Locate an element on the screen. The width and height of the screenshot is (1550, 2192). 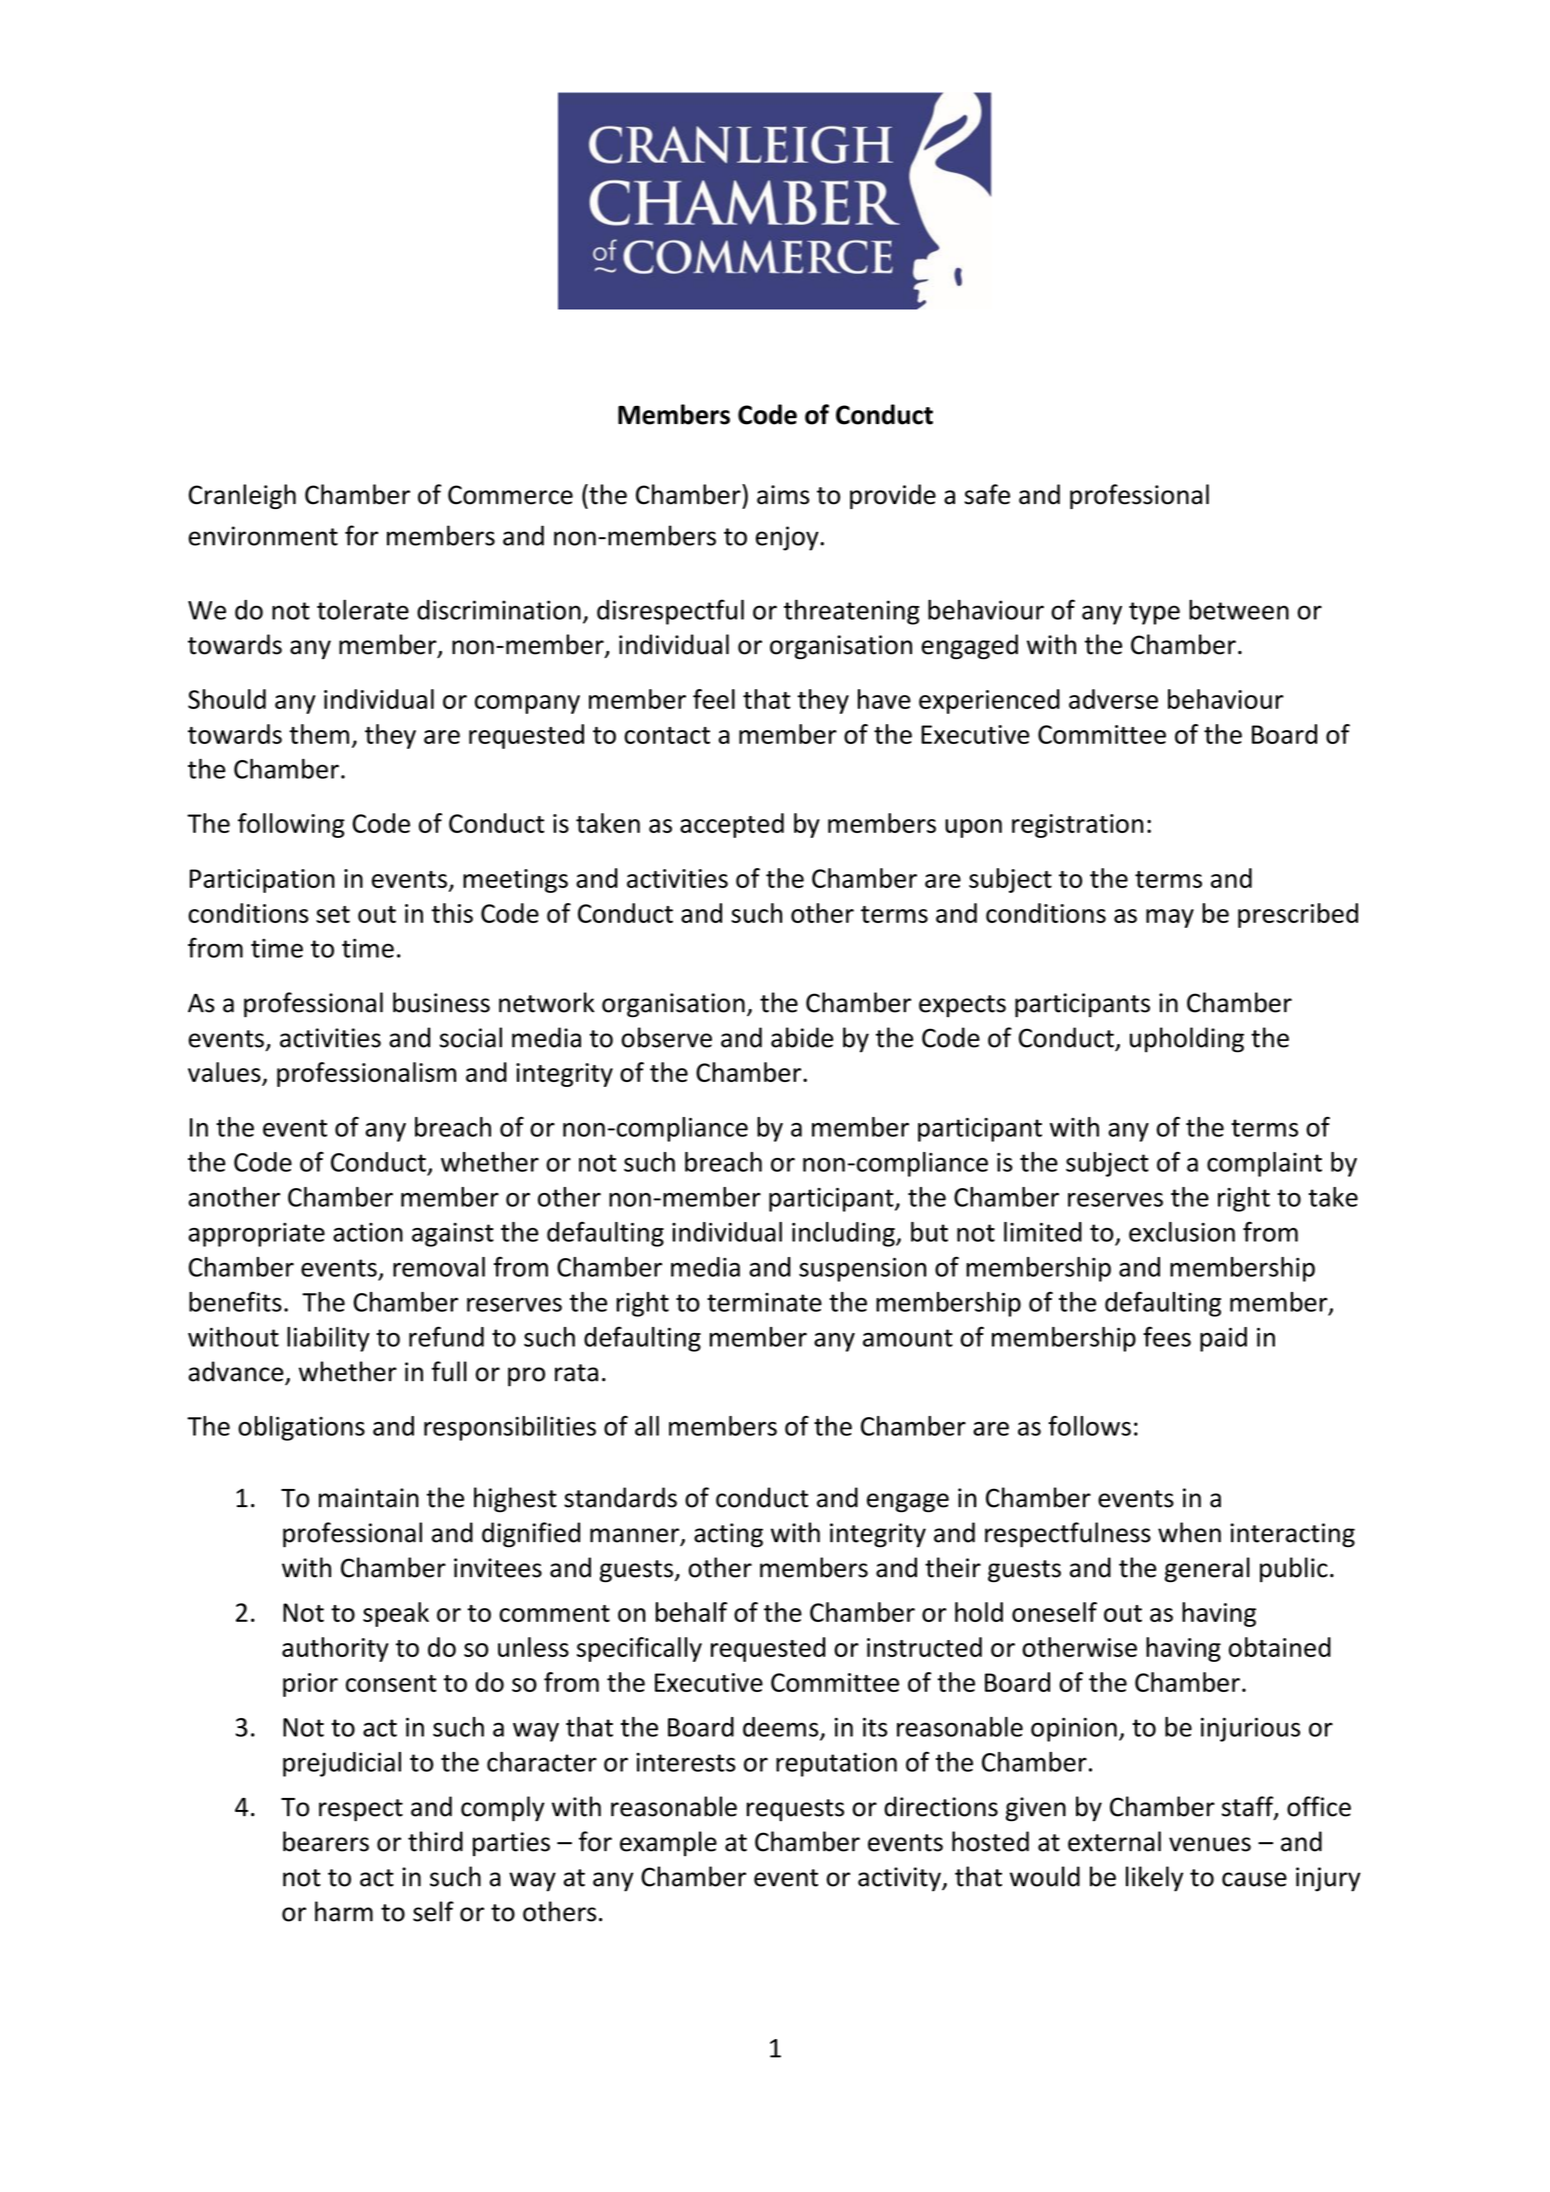
environment is located at coordinates (263, 536).
